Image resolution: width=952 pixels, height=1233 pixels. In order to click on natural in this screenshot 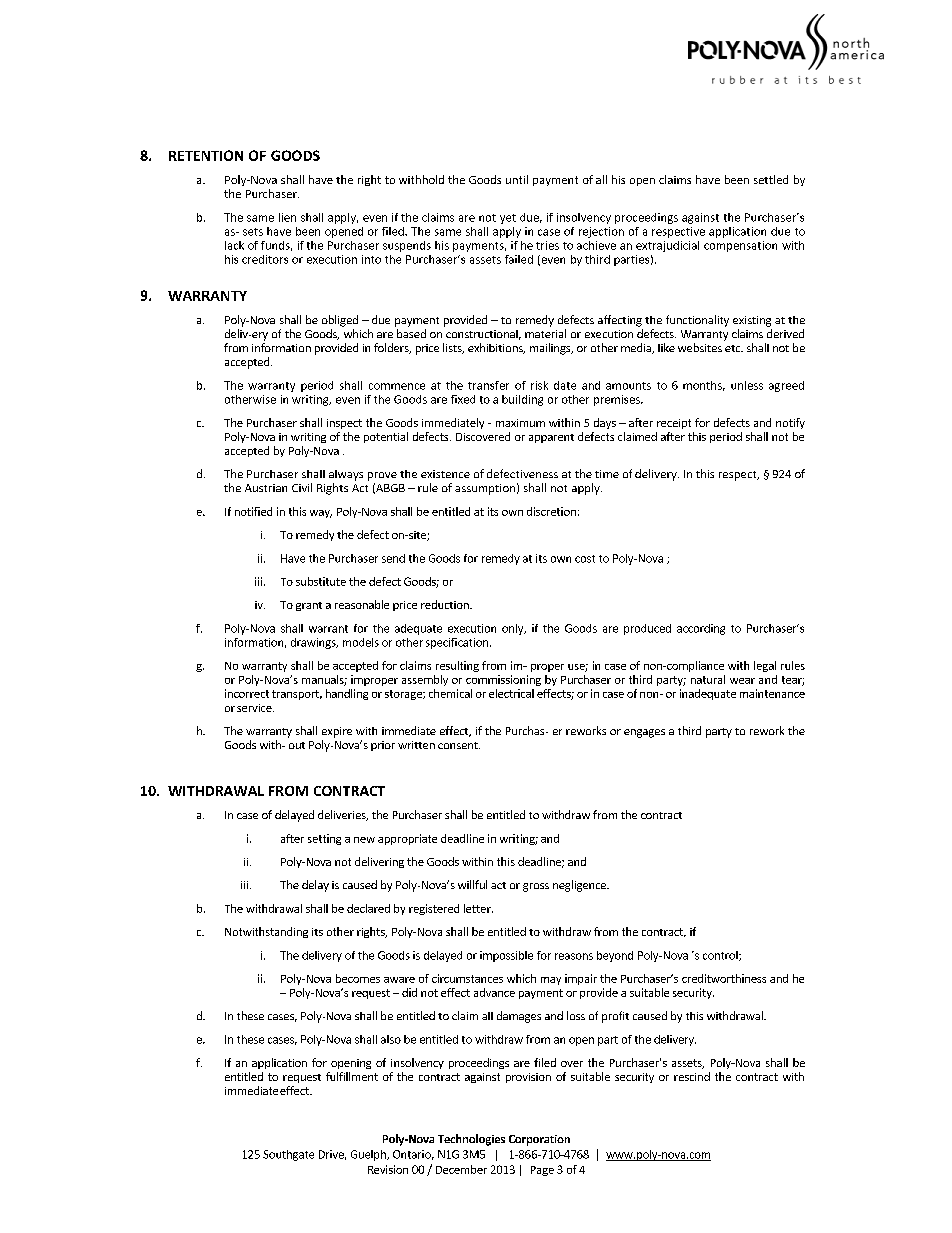, I will do `click(708, 679)`.
